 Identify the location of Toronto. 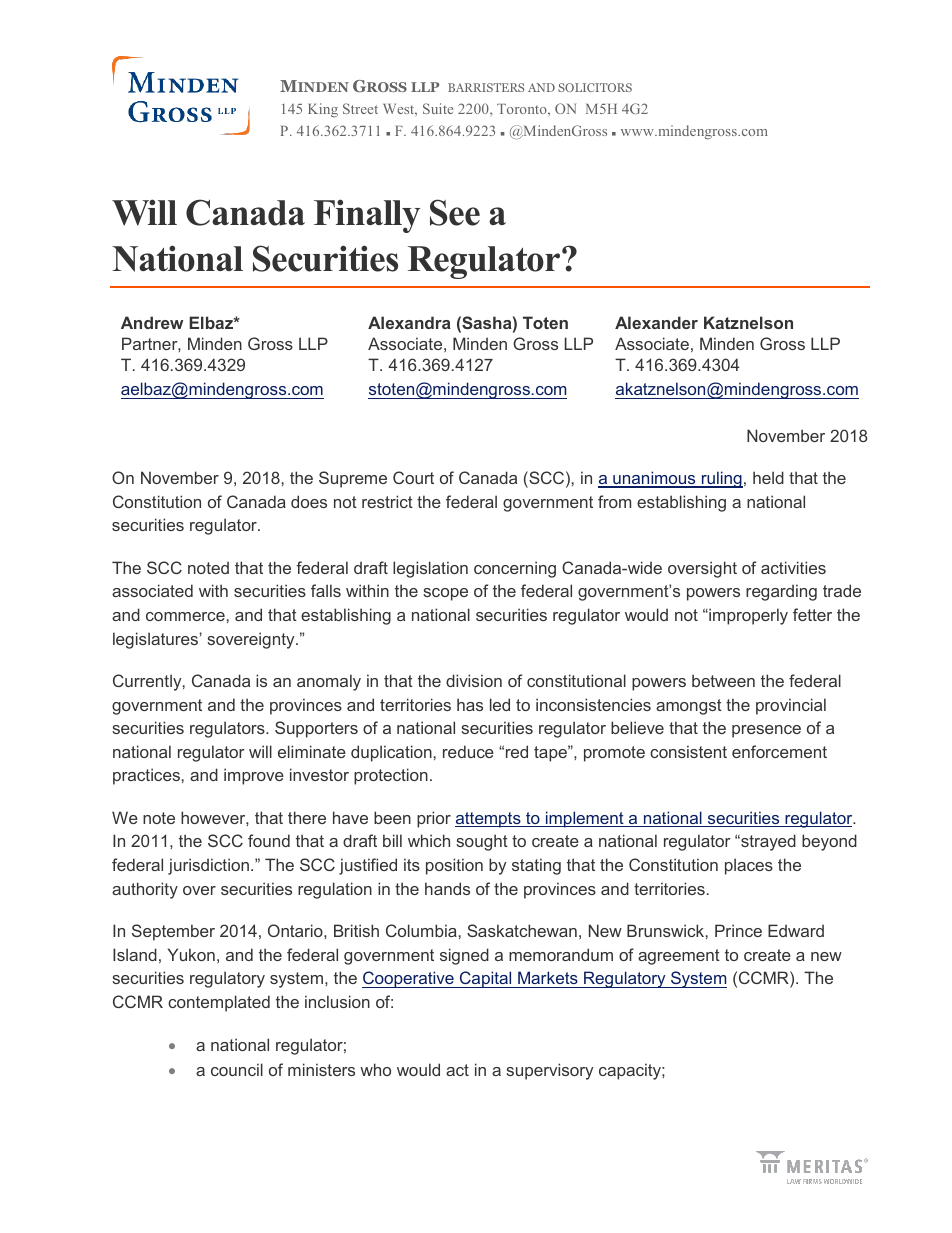
(523, 109).
